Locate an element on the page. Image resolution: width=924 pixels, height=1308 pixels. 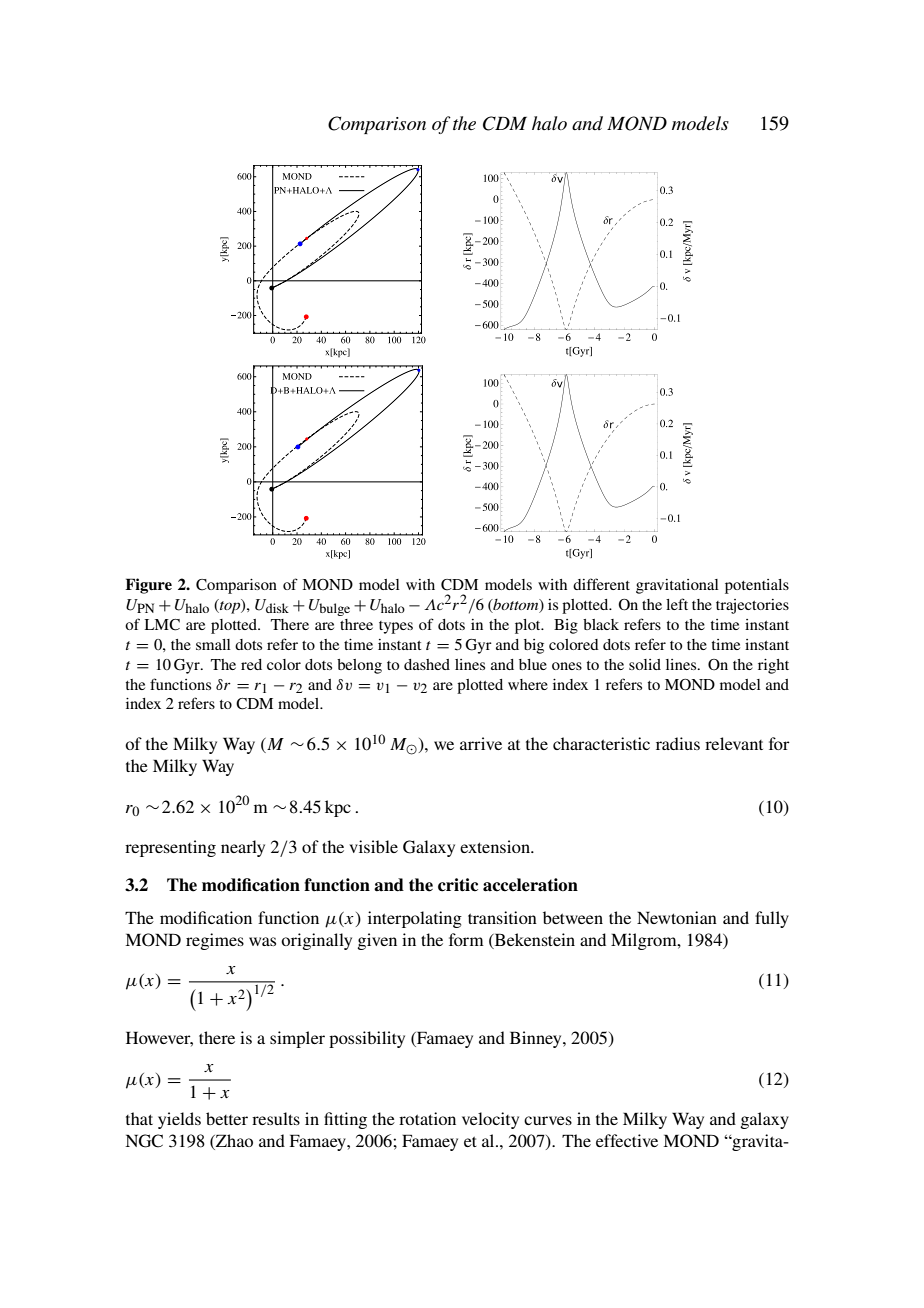
rotation is located at coordinates (427, 1118).
